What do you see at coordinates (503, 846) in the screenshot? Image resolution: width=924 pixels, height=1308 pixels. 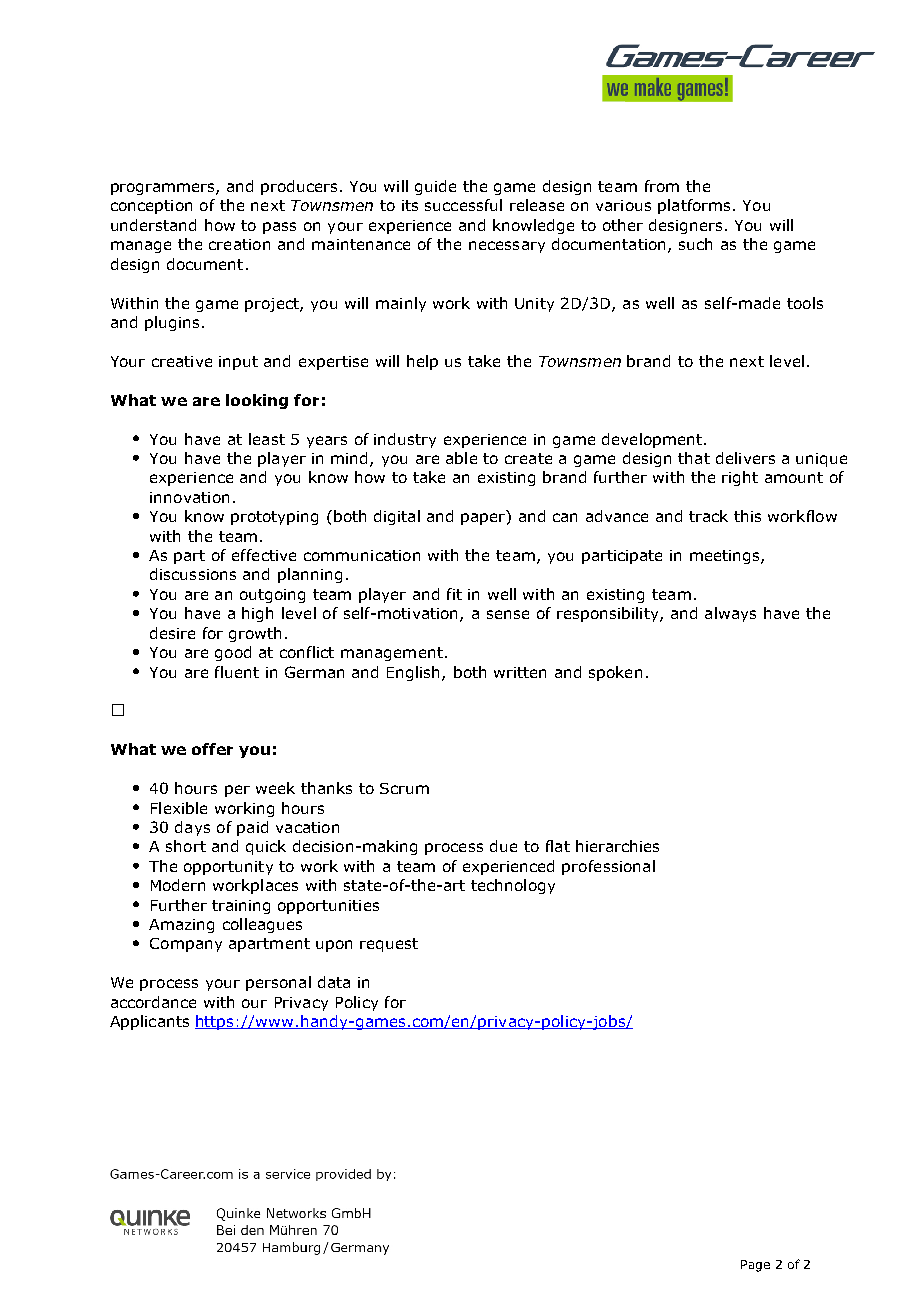 I see `due` at bounding box center [503, 846].
